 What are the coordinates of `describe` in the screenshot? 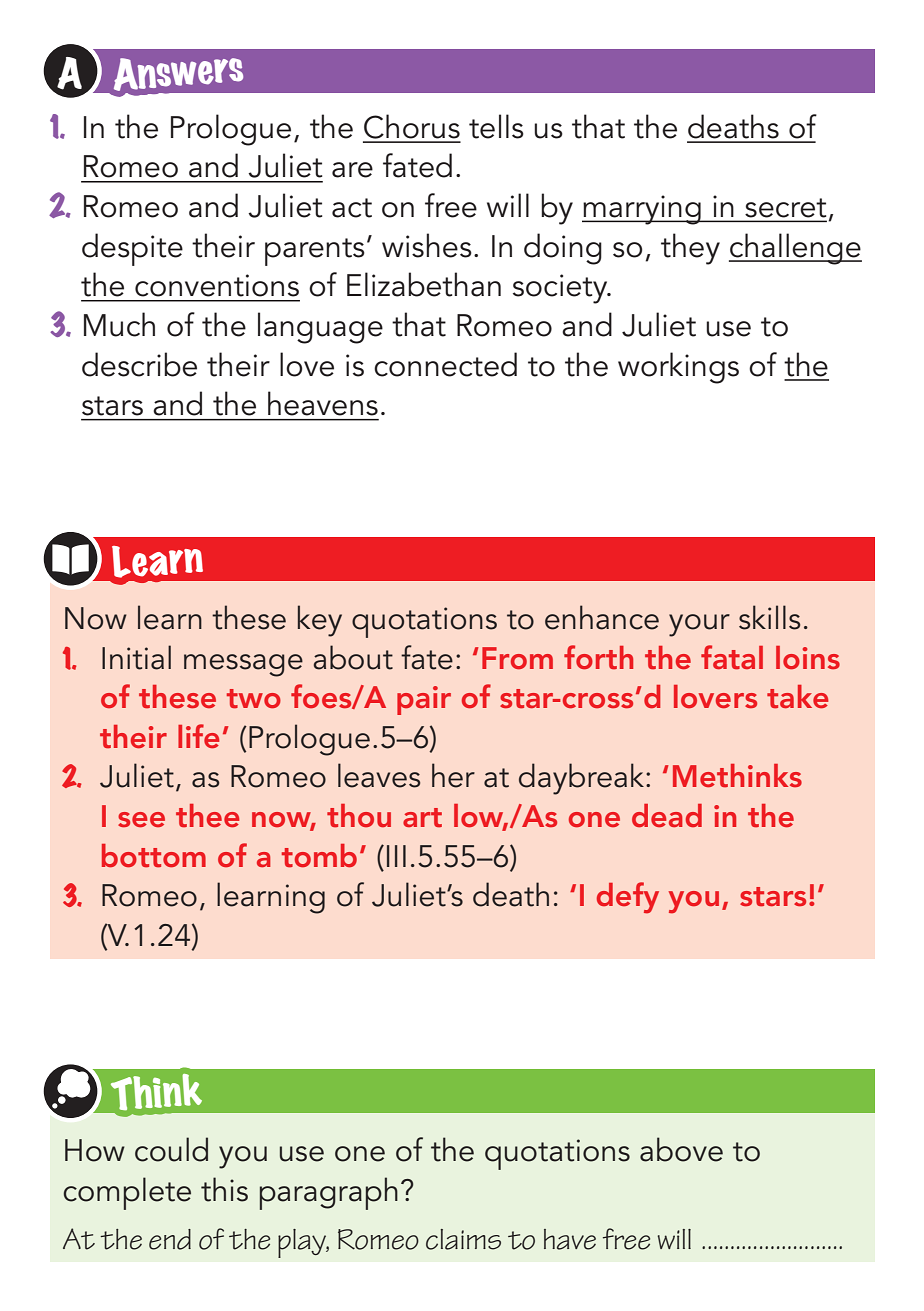 It's located at (139, 364).
